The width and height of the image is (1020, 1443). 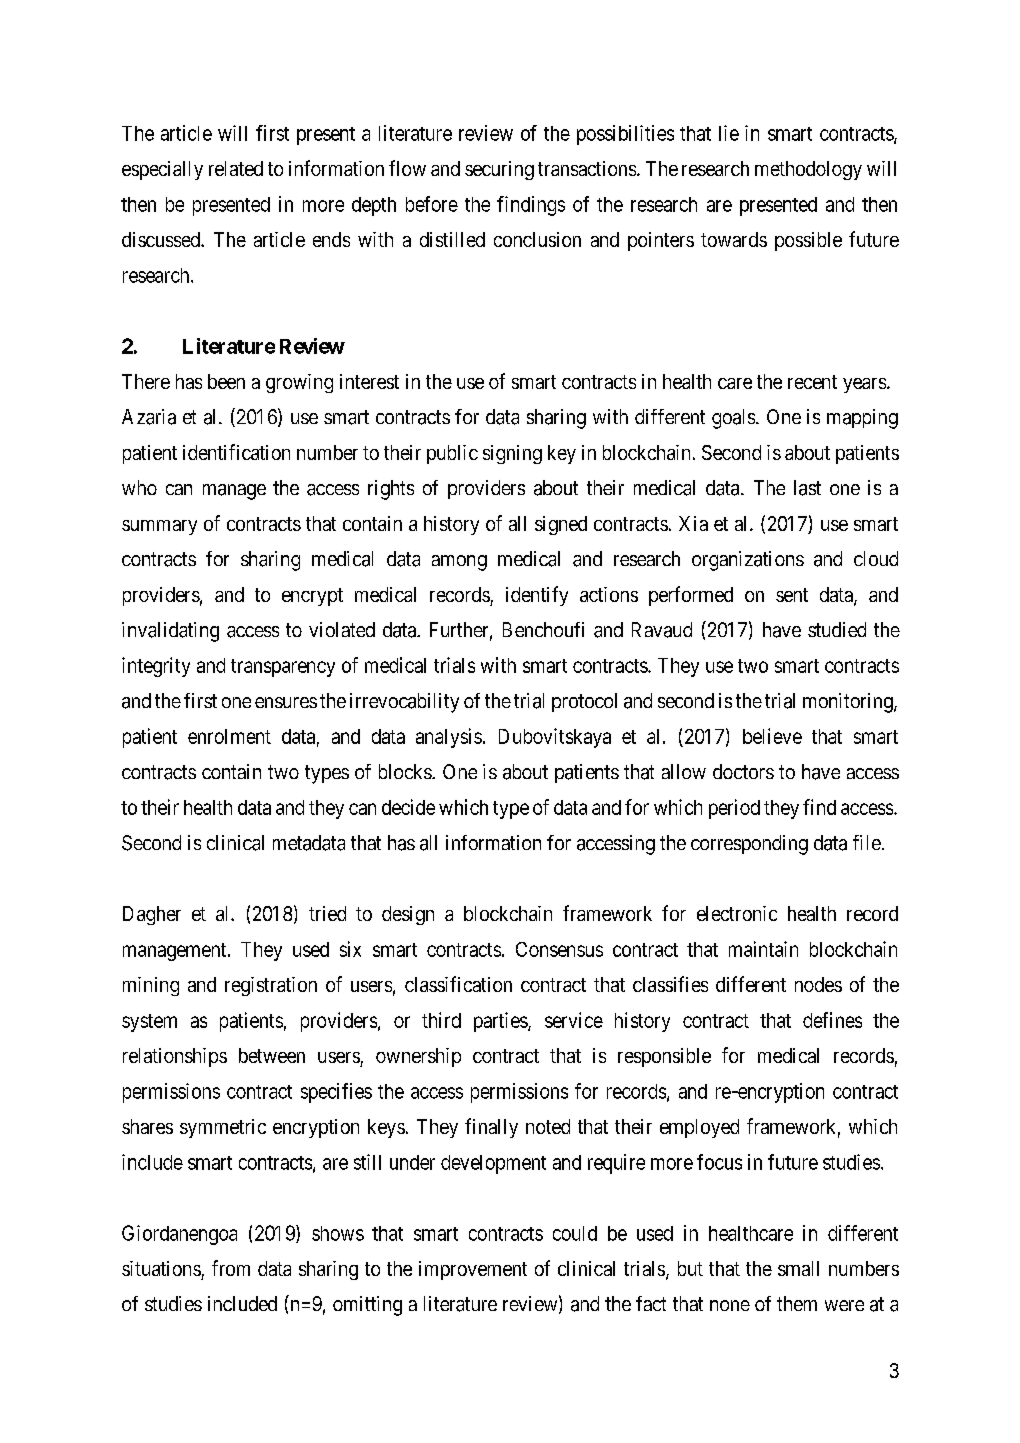 What do you see at coordinates (772, 736) in the image?
I see `believe` at bounding box center [772, 736].
